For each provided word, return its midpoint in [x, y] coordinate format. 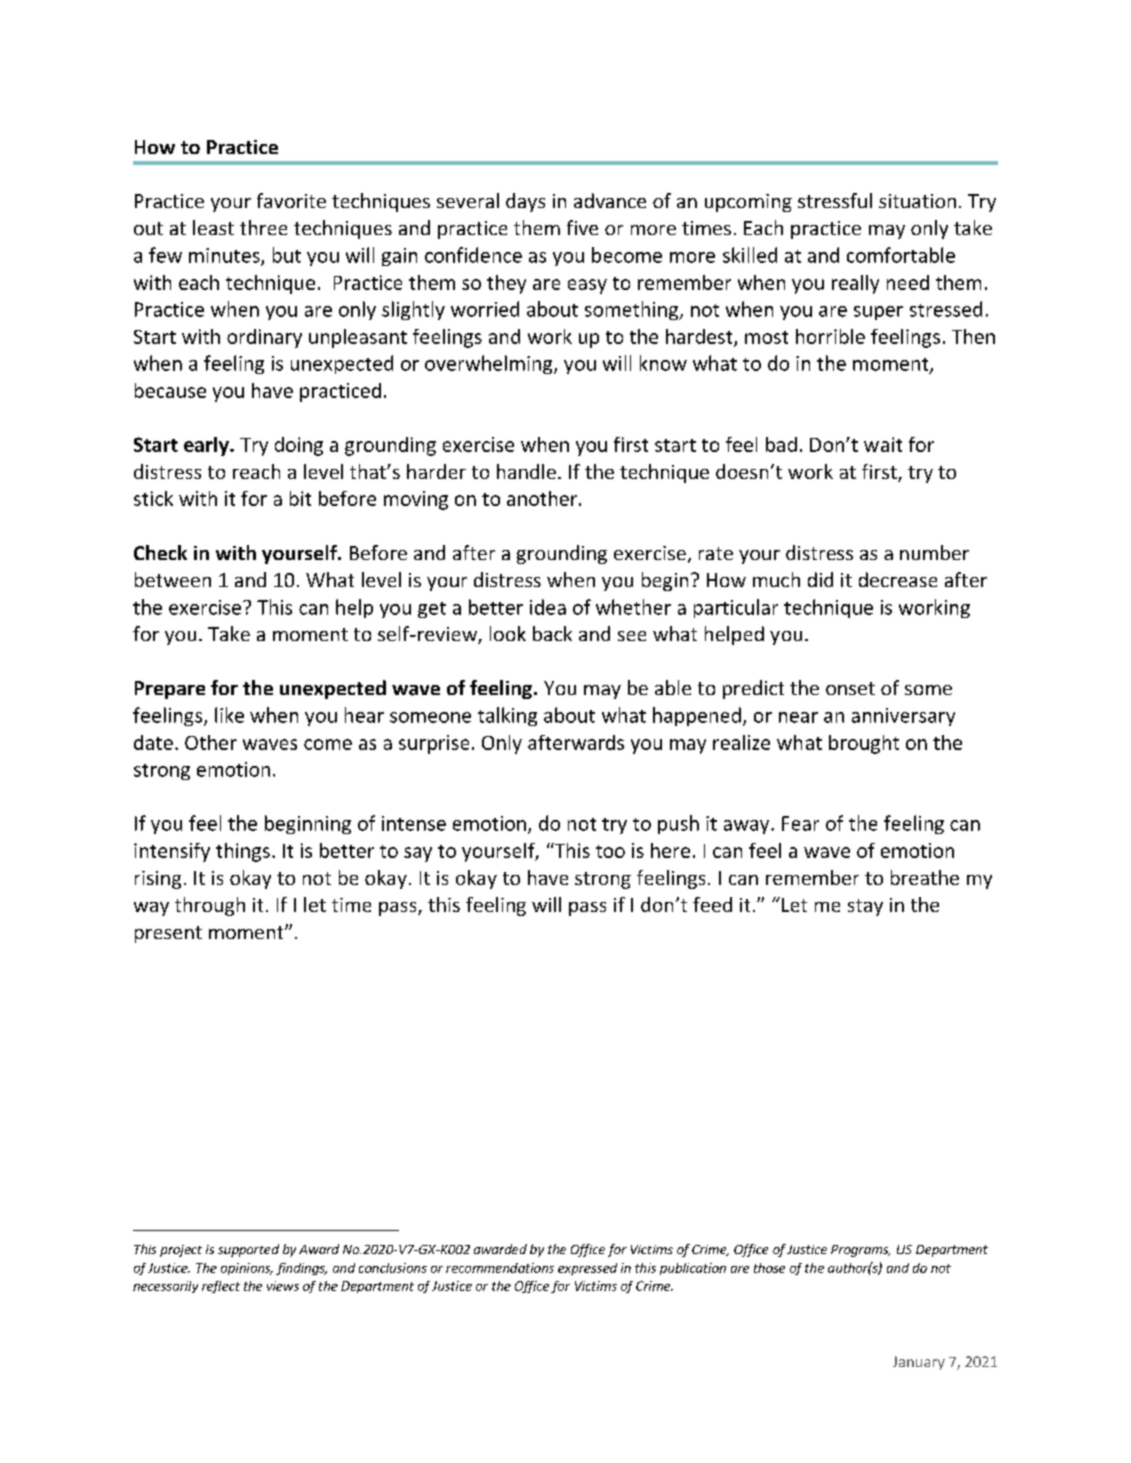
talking [507, 716]
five [582, 227]
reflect [221, 1287]
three [263, 227]
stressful [835, 200]
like [229, 715]
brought [864, 744]
